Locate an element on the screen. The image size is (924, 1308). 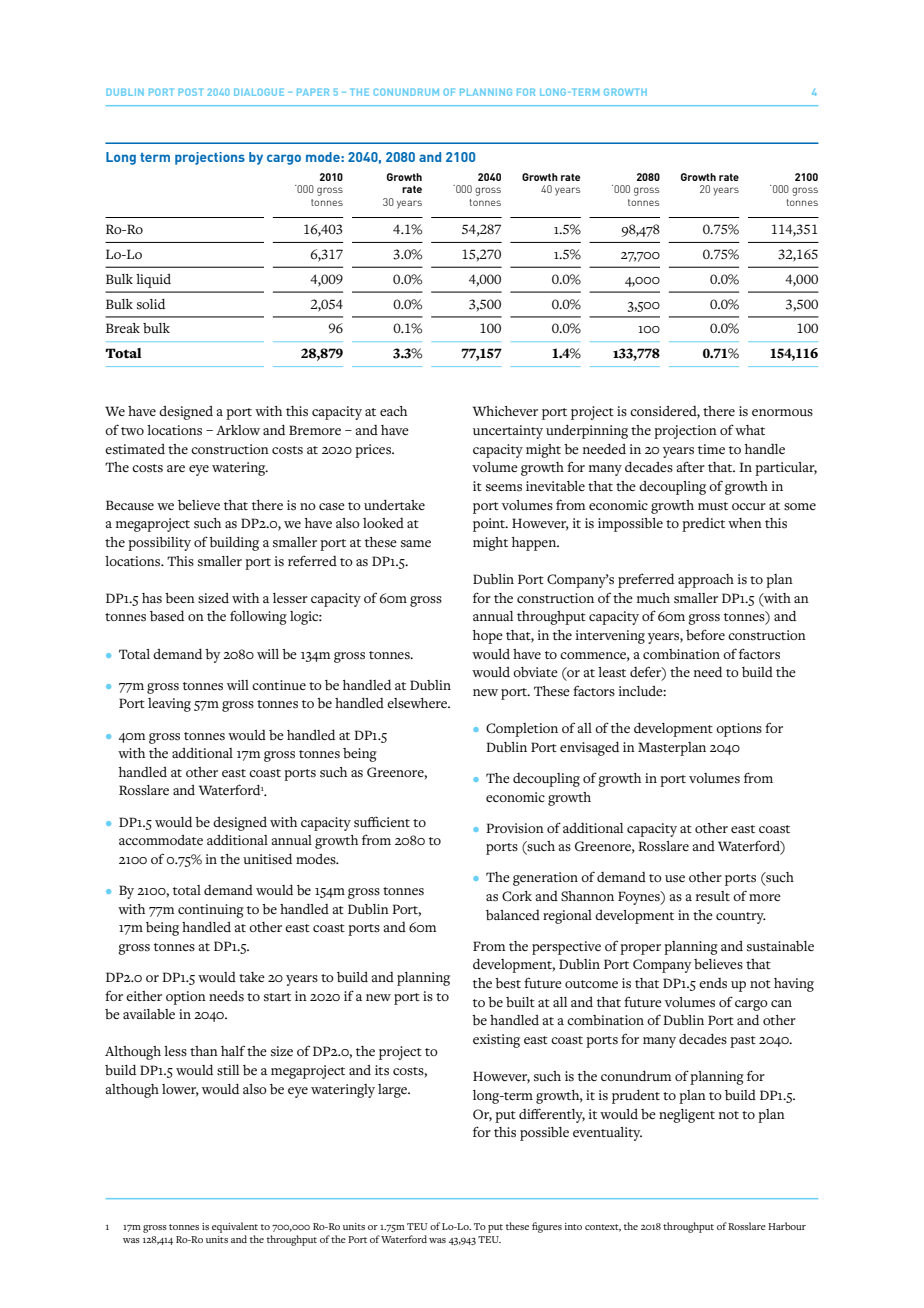
Provision is located at coordinates (515, 828).
